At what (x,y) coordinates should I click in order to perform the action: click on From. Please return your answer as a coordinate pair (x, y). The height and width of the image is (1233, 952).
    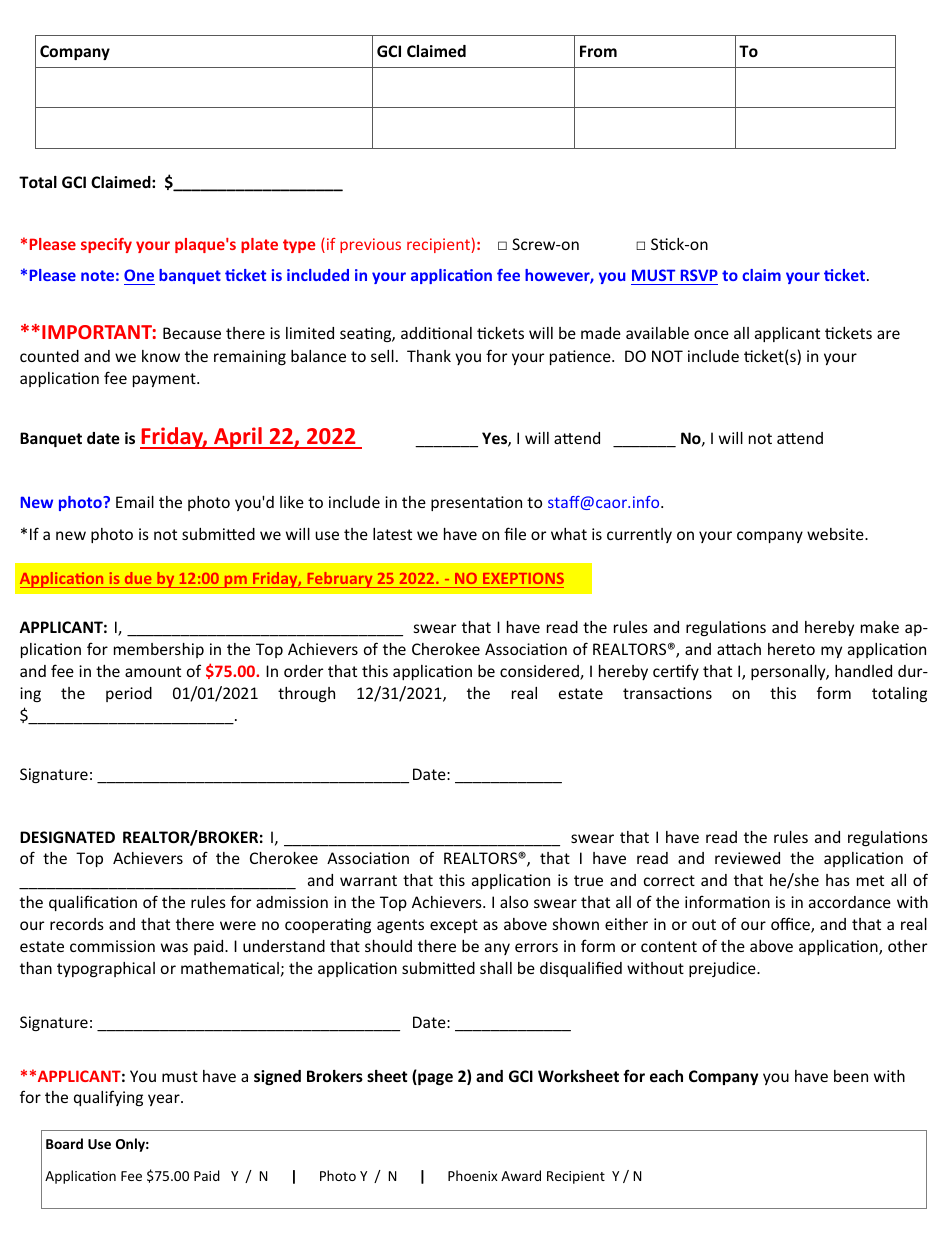
    Looking at the image, I should click on (598, 51).
